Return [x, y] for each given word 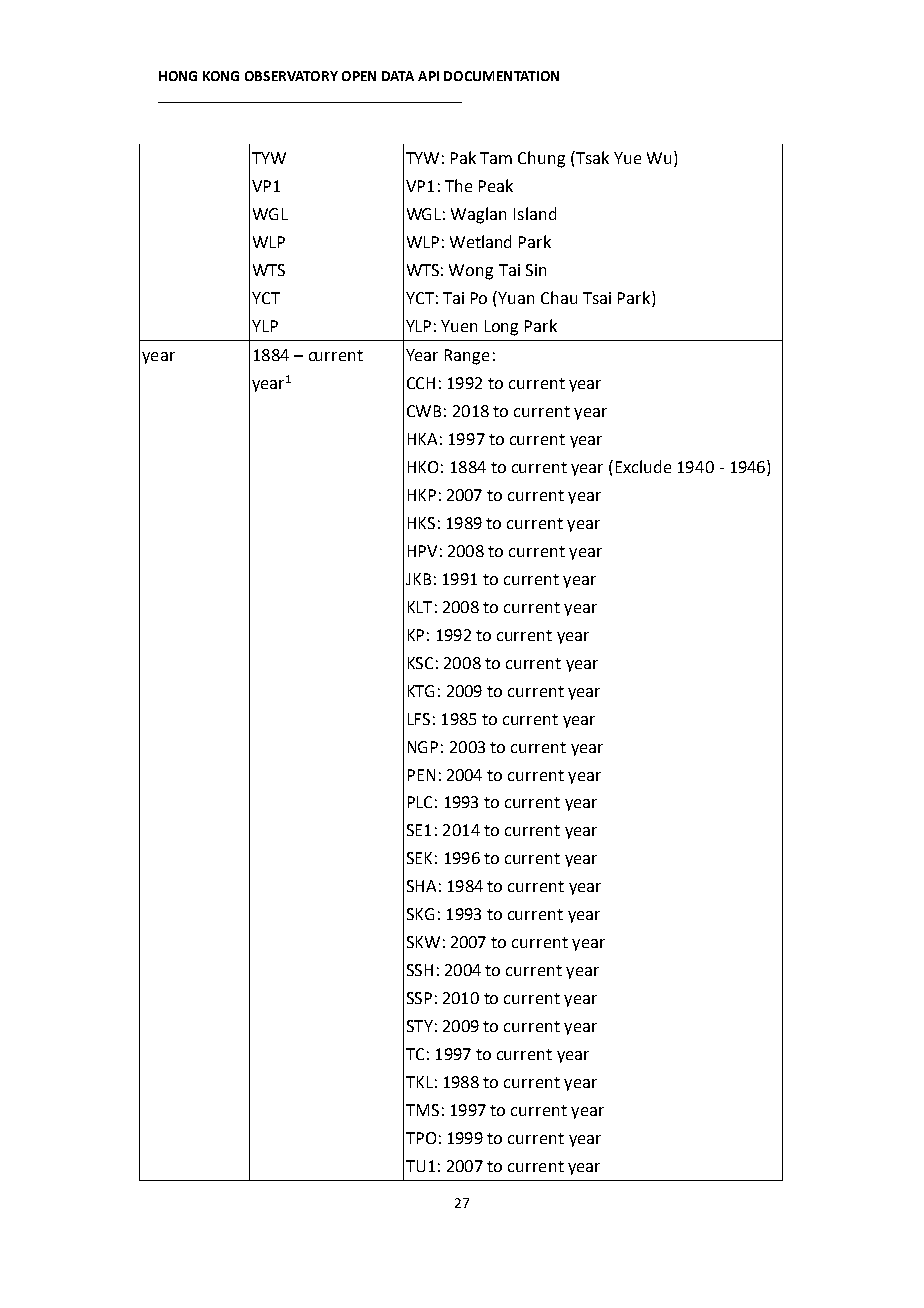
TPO [421, 1138]
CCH [421, 383]
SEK [419, 858]
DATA [398, 76]
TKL [419, 1082]
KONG [221, 76]
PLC [420, 802]
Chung [541, 159]
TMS [422, 1110]
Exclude [643, 466]
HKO [423, 467]
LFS [419, 719]
